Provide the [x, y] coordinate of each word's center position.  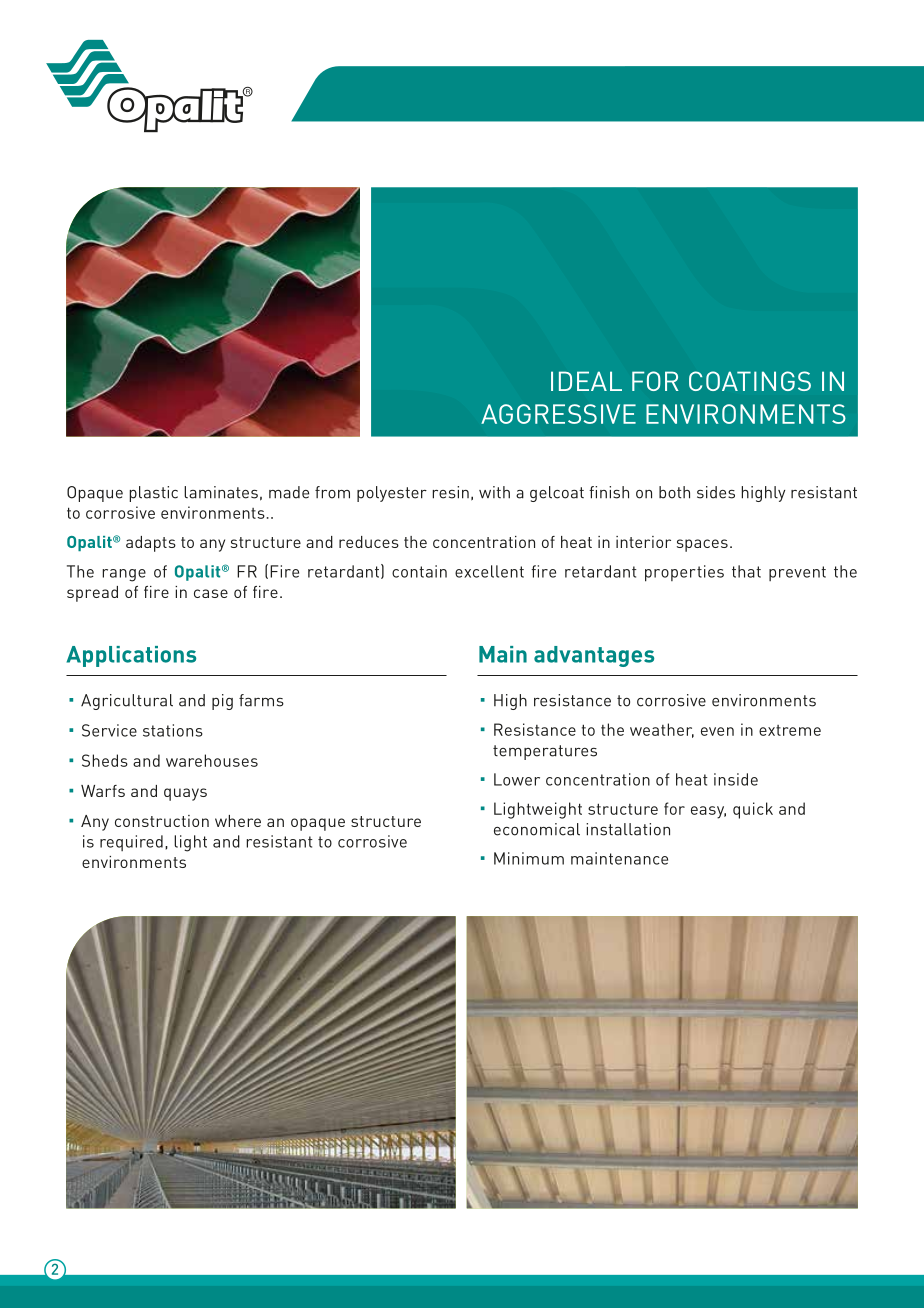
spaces [702, 545]
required [131, 843]
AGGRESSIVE [558, 414]
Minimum [529, 858]
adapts [151, 544]
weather [662, 730]
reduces [369, 542]
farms [261, 700]
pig [222, 702]
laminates [221, 492]
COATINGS [750, 381]
